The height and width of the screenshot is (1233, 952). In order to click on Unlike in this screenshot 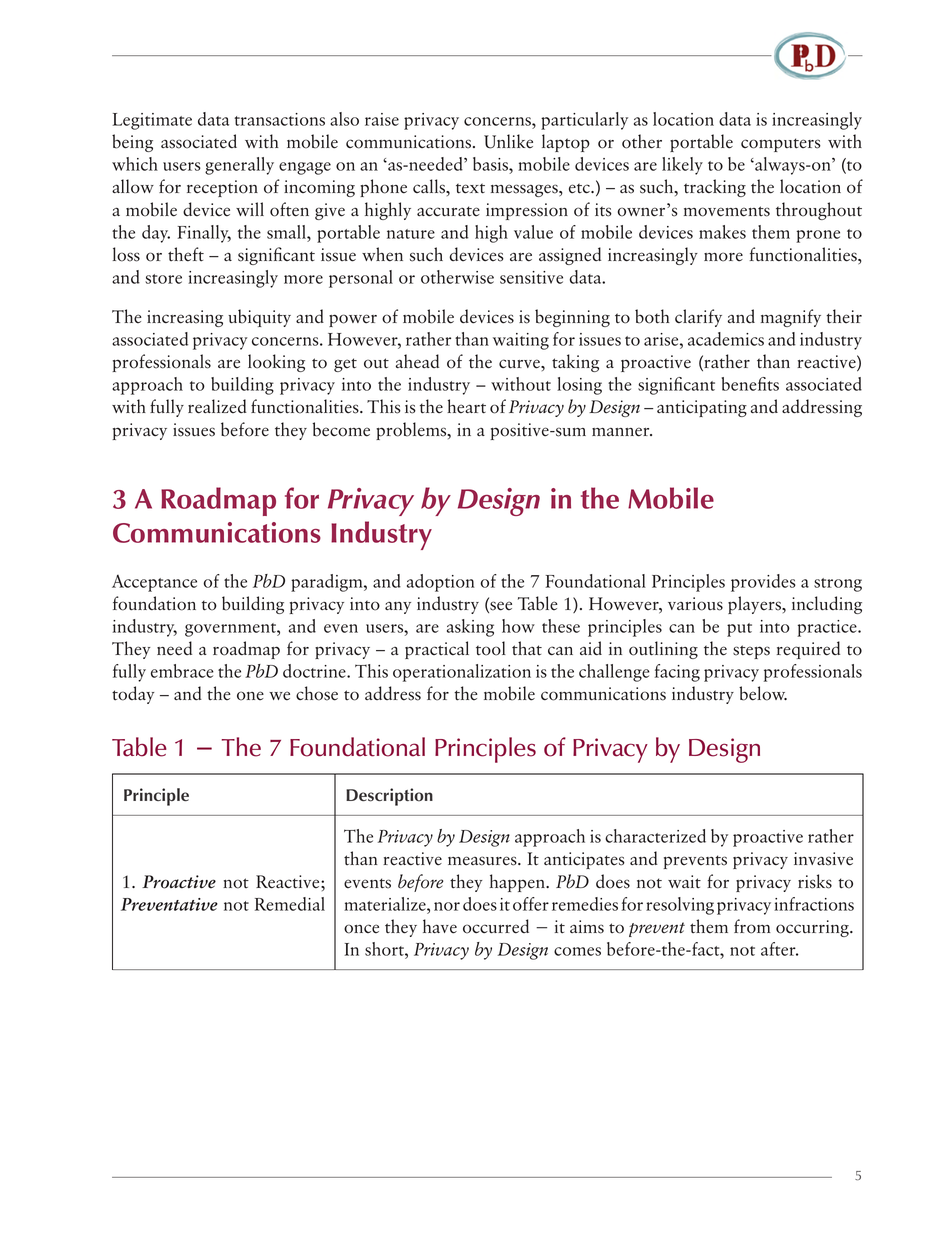, I will do `click(508, 141)`.
